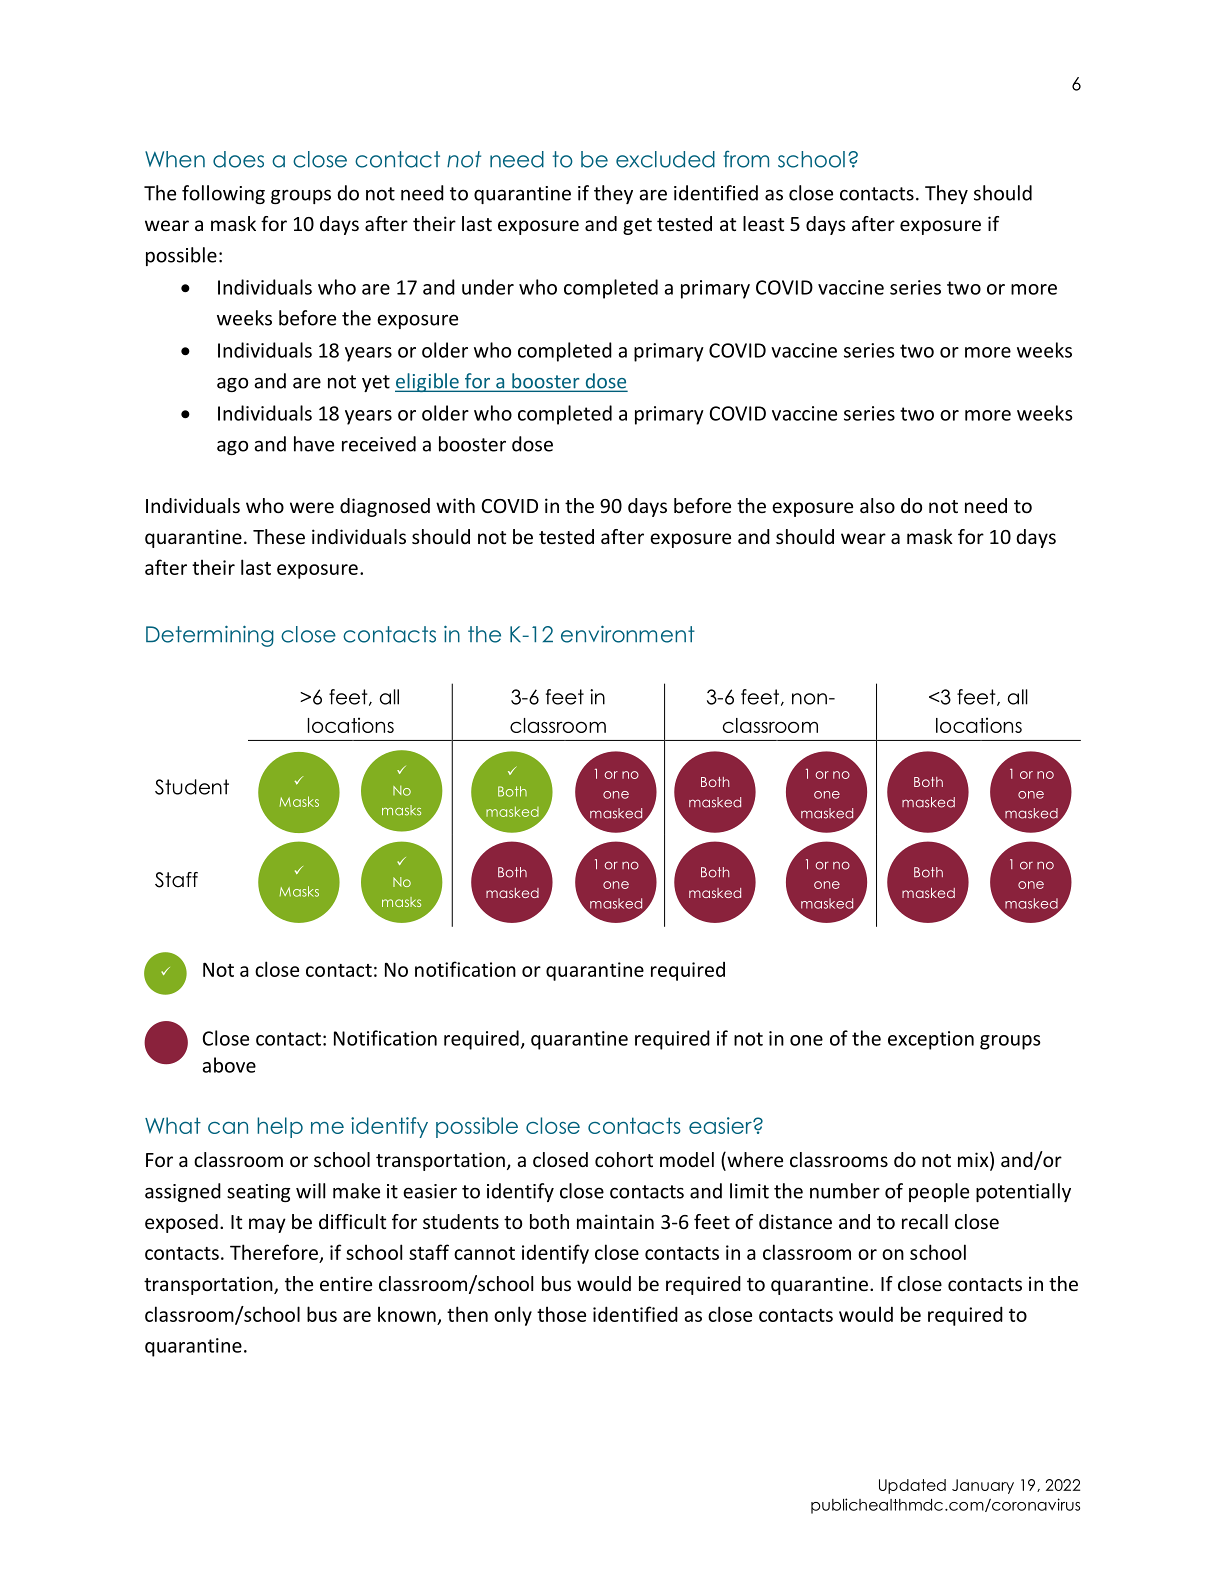 This screenshot has height=1585, width=1225. I want to click on These, so click(279, 536).
